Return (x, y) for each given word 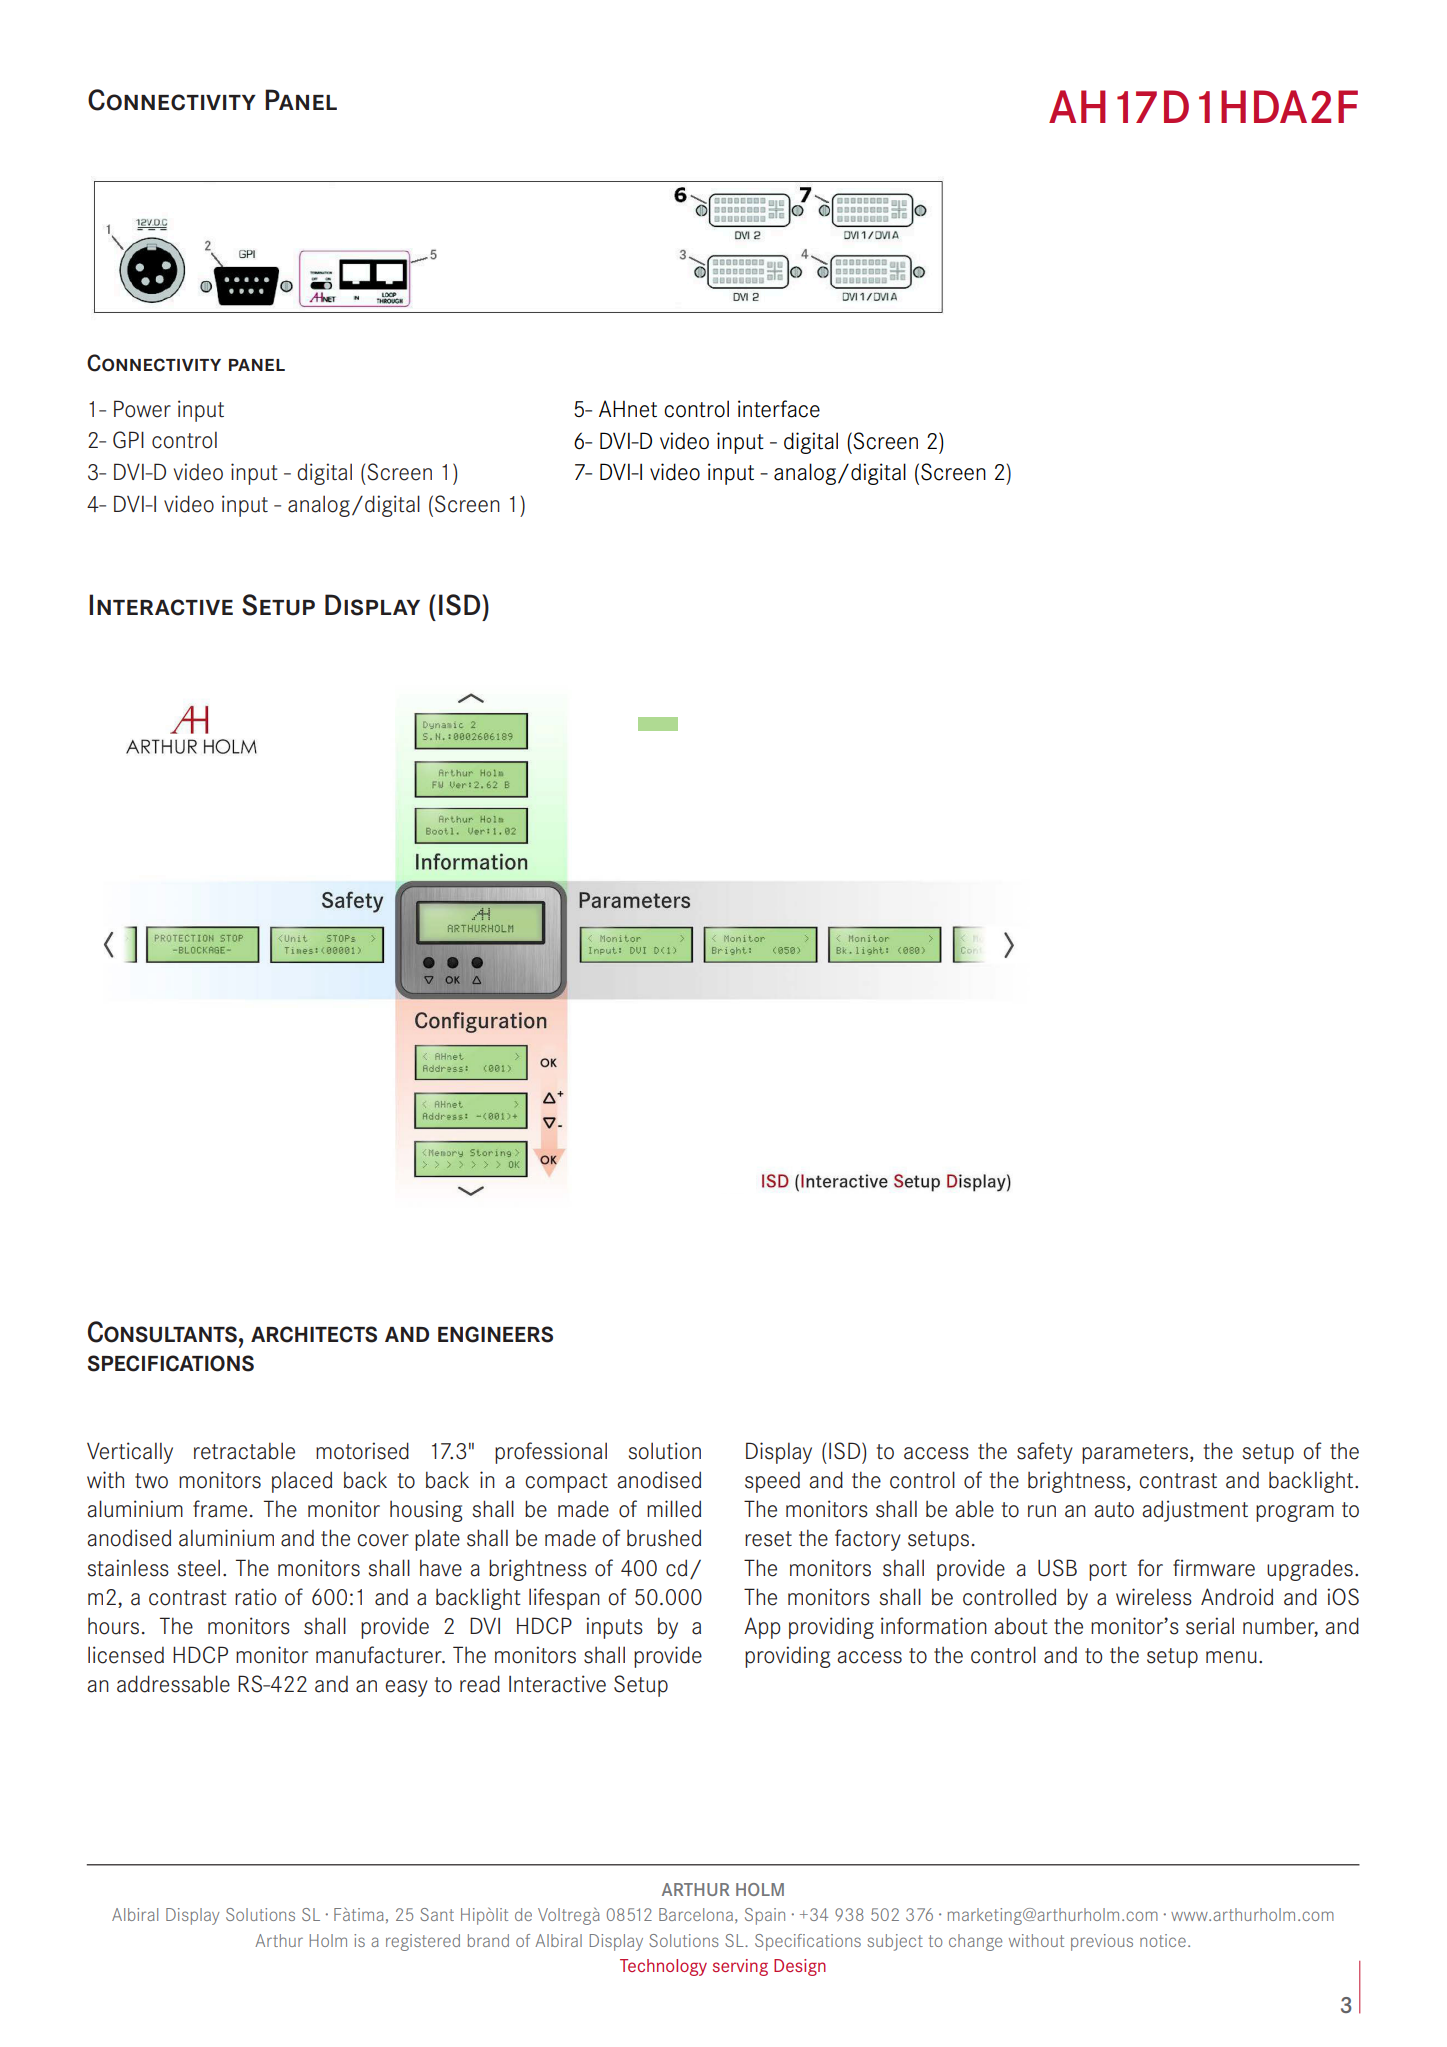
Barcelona (696, 1914)
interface (779, 409)
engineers (495, 1334)
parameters (1136, 1454)
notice (1163, 1940)
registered (423, 1942)
